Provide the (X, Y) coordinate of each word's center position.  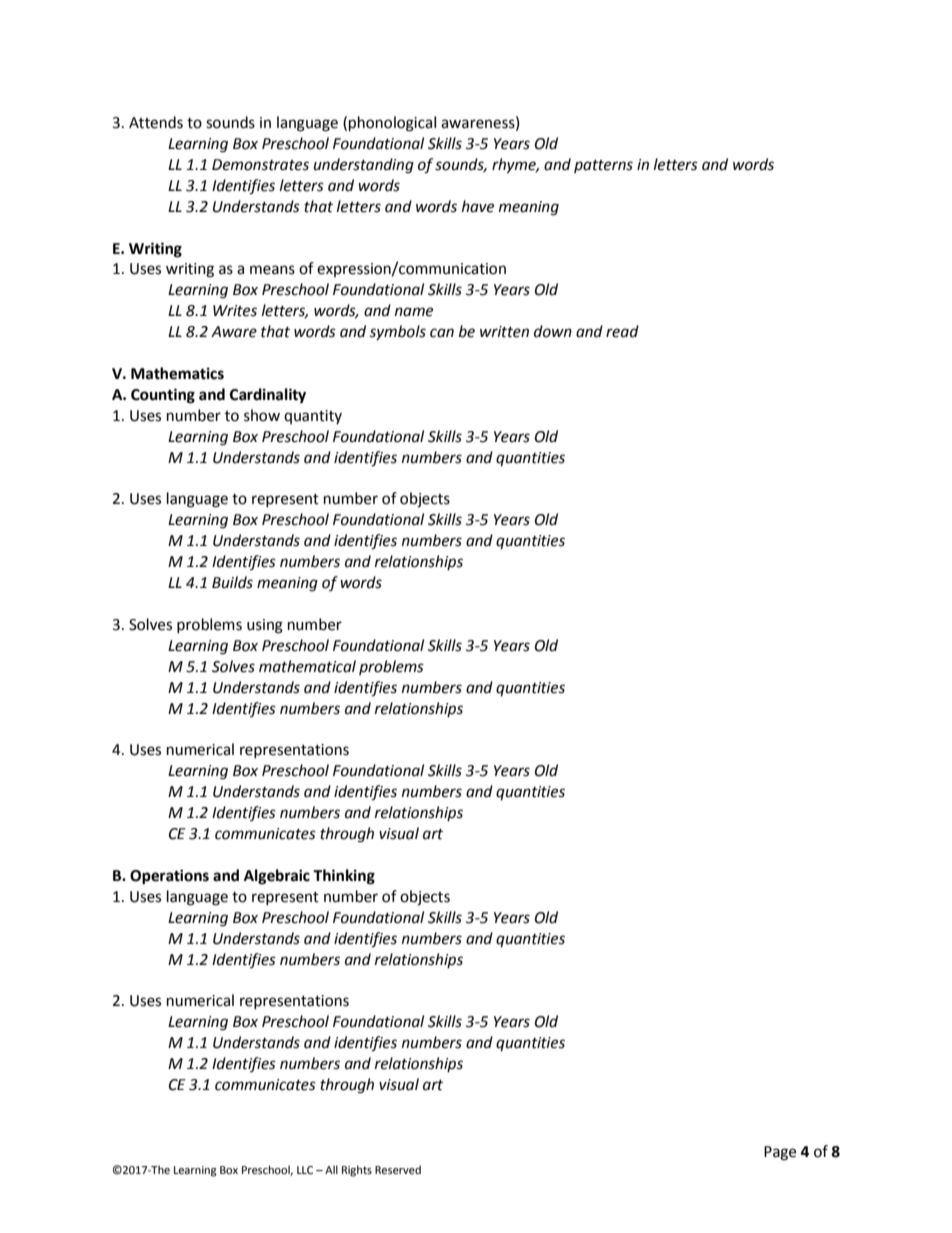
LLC (305, 1170)
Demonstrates (260, 165)
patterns (603, 166)
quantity (313, 417)
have (478, 206)
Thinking (344, 877)
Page (780, 1153)
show (262, 415)
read (622, 331)
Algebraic (277, 877)
